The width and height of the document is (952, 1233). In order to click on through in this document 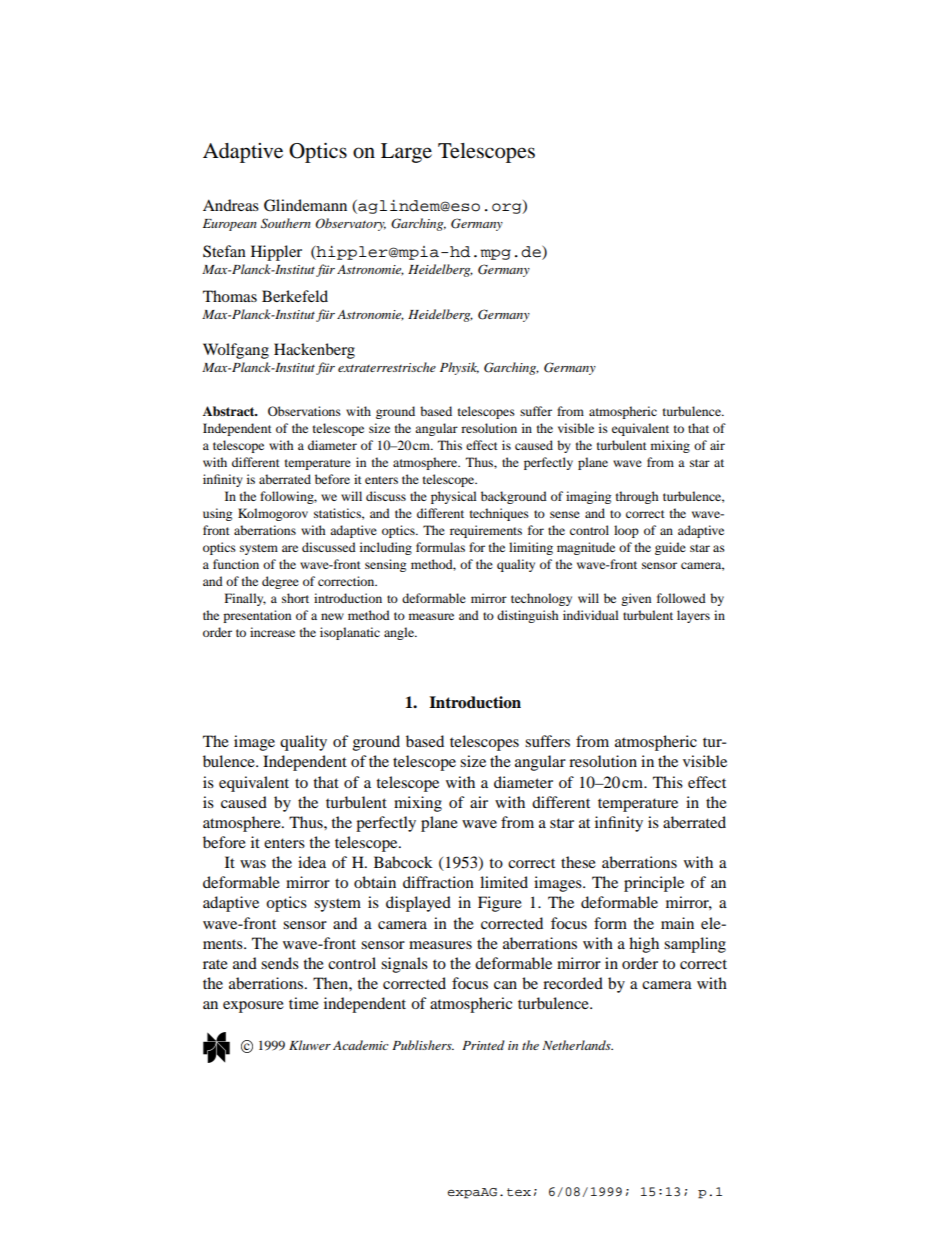, I will do `click(637, 497)`.
